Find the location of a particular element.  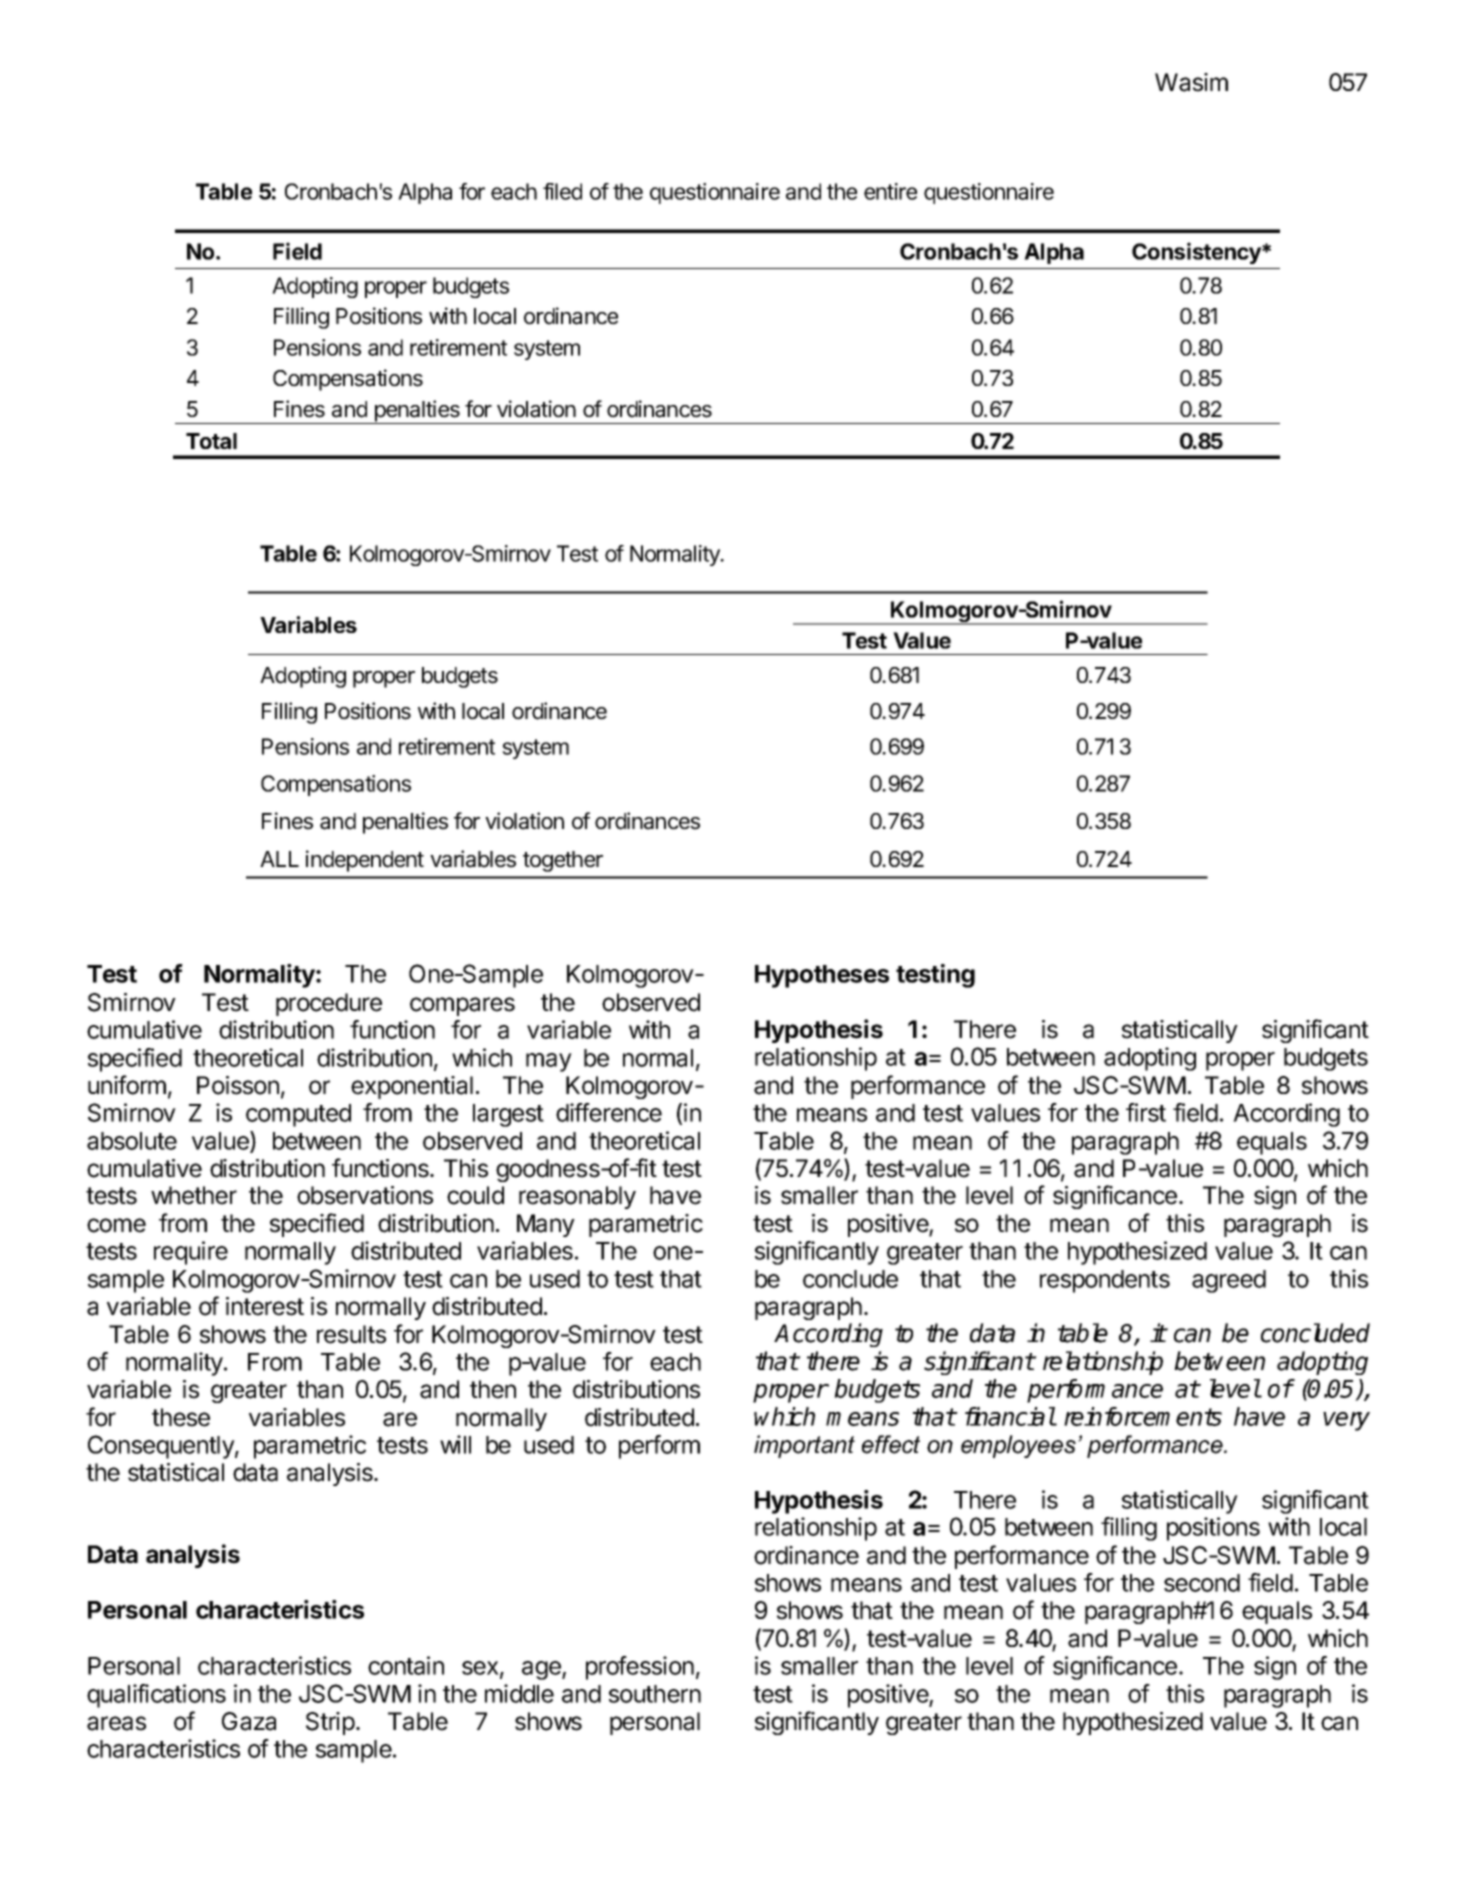

Consistency is located at coordinates (1197, 253).
